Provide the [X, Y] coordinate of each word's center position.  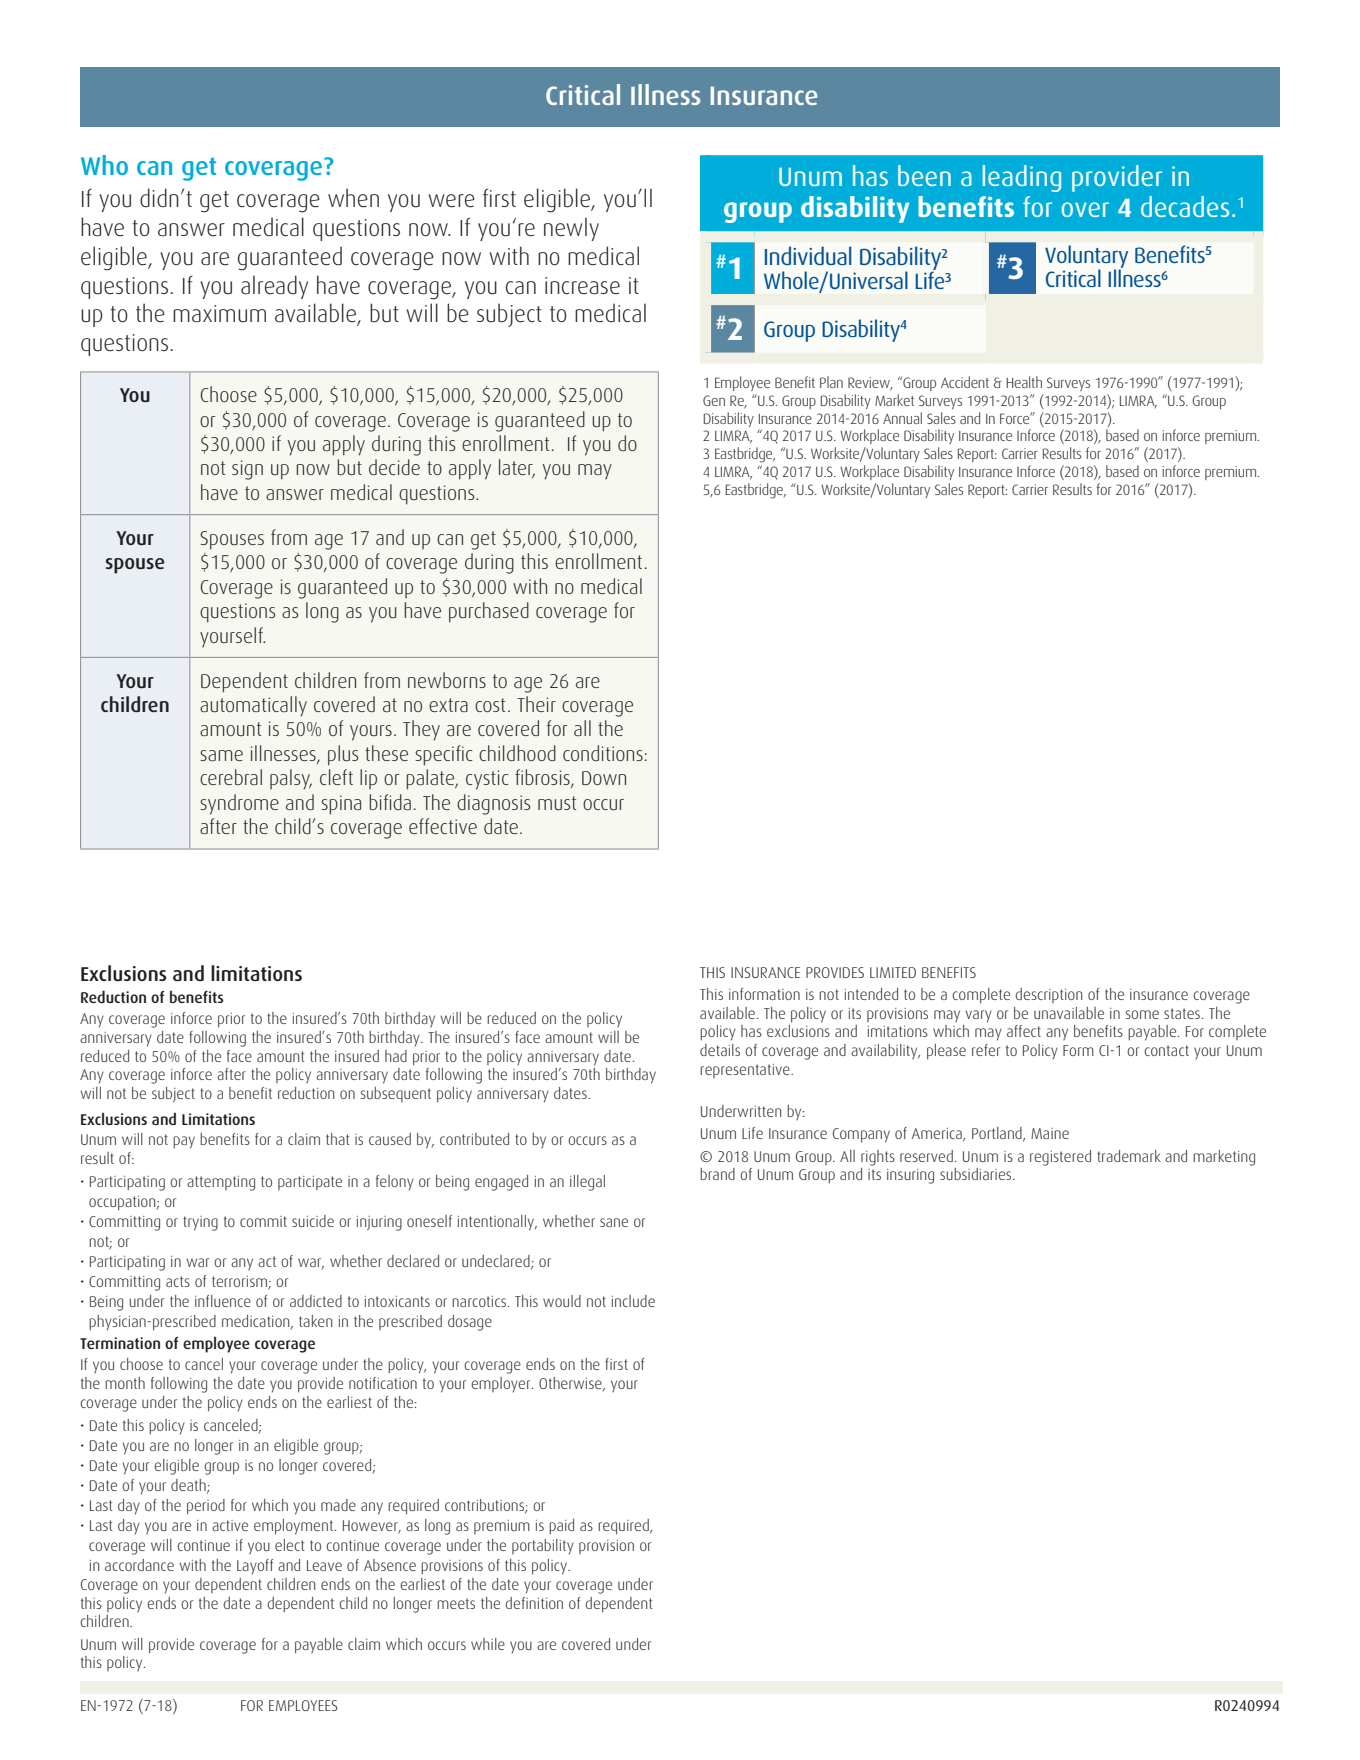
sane [614, 1222]
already [274, 287]
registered [1060, 1158]
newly [571, 229]
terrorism [240, 1283]
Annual [902, 418]
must [557, 803]
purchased [489, 612]
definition [534, 1603]
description [1048, 995]
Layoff [255, 1567]
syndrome [239, 804]
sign [247, 470]
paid [561, 1527]
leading [1022, 178]
